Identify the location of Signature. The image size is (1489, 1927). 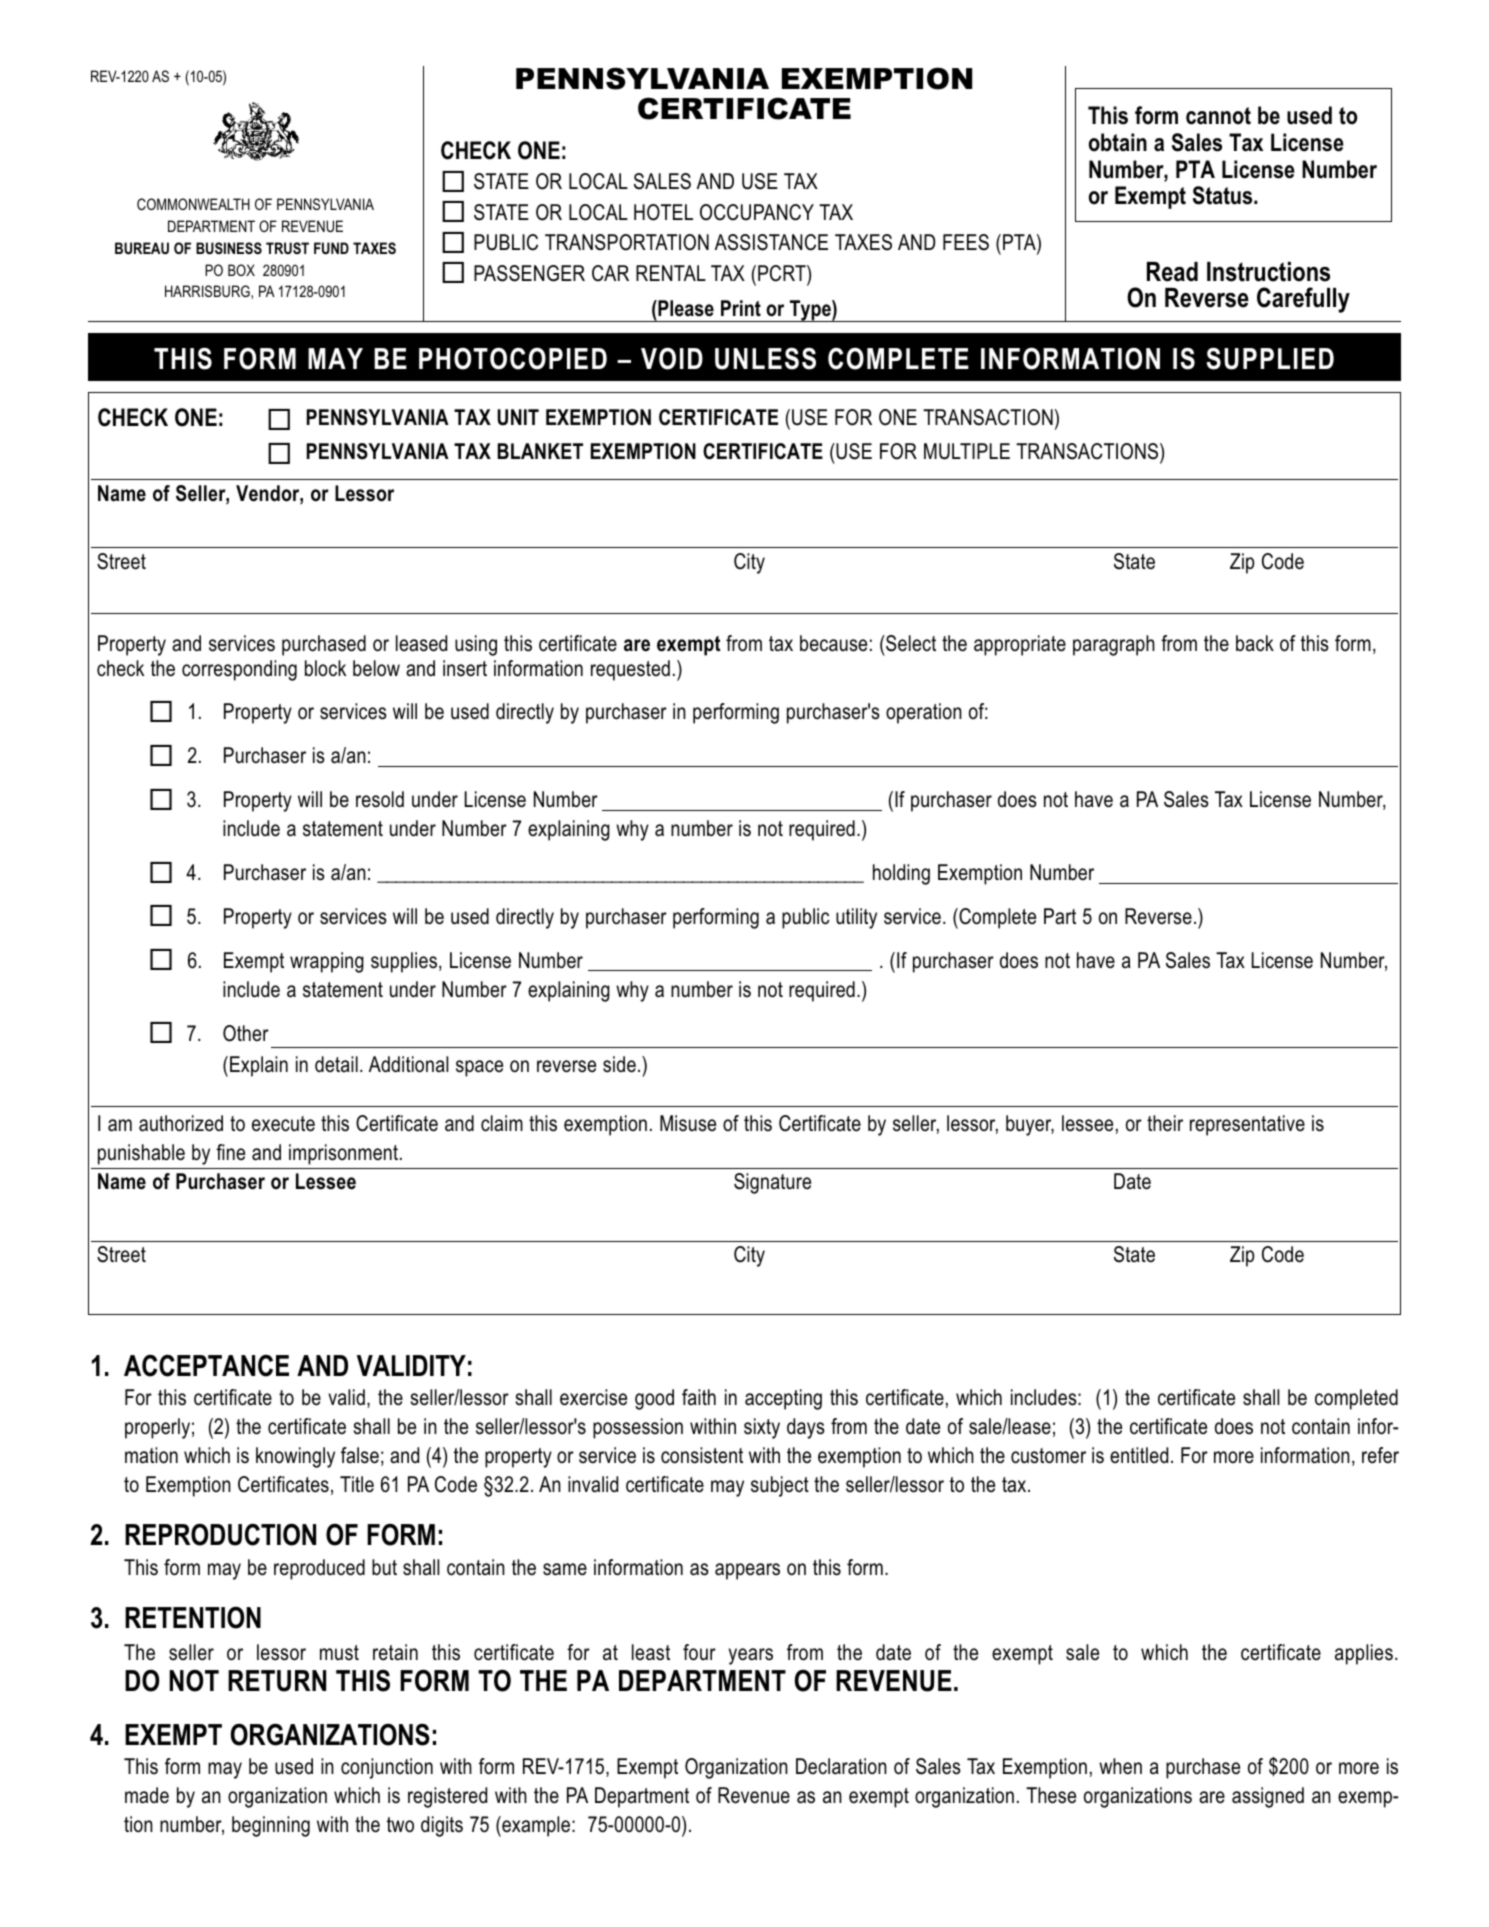
(772, 1183).
